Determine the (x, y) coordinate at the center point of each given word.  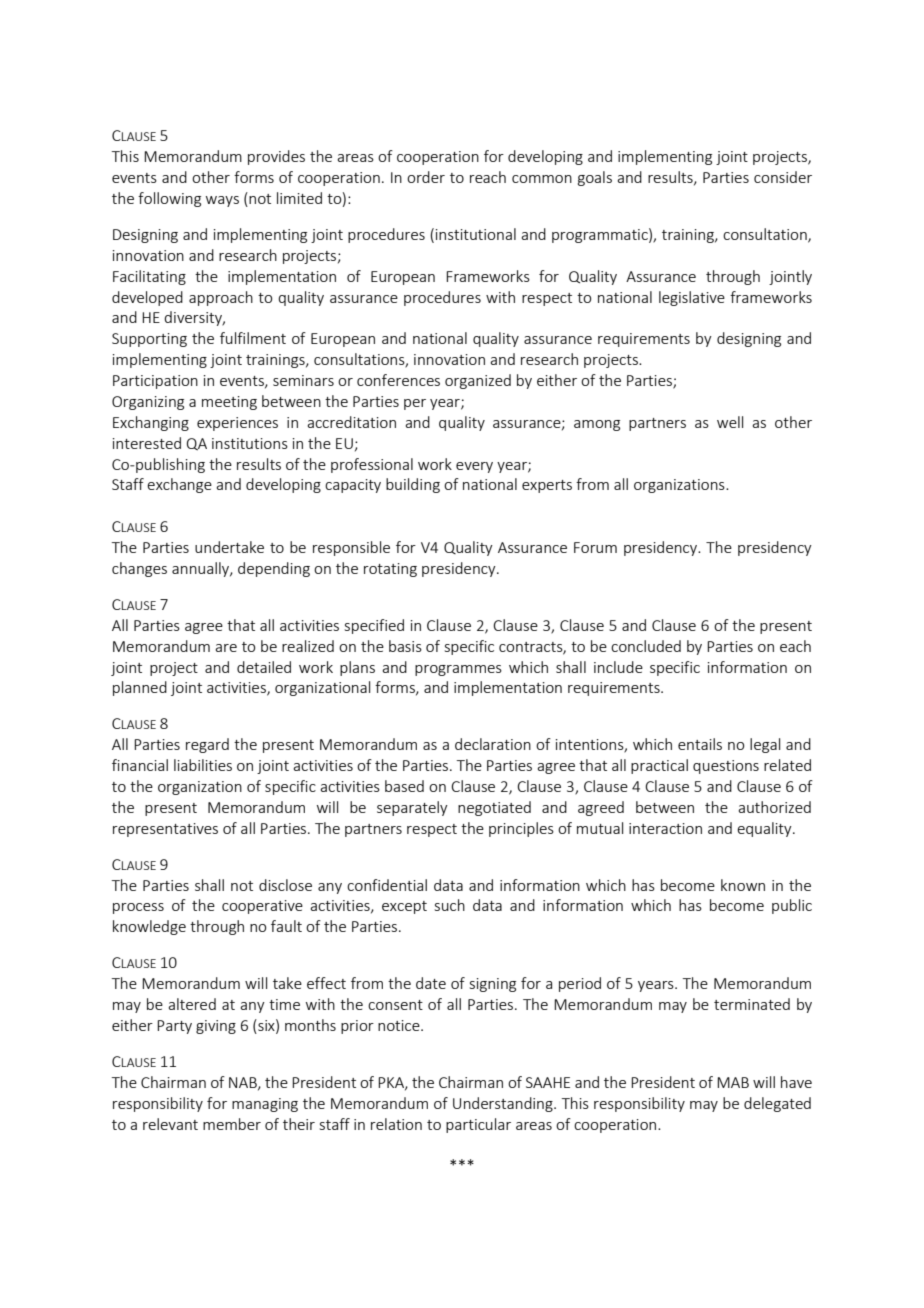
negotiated (494, 808)
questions (726, 767)
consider (783, 177)
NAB (244, 1083)
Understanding (504, 1104)
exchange (179, 485)
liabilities (203, 765)
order (426, 177)
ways (222, 201)
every (474, 467)
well (730, 422)
